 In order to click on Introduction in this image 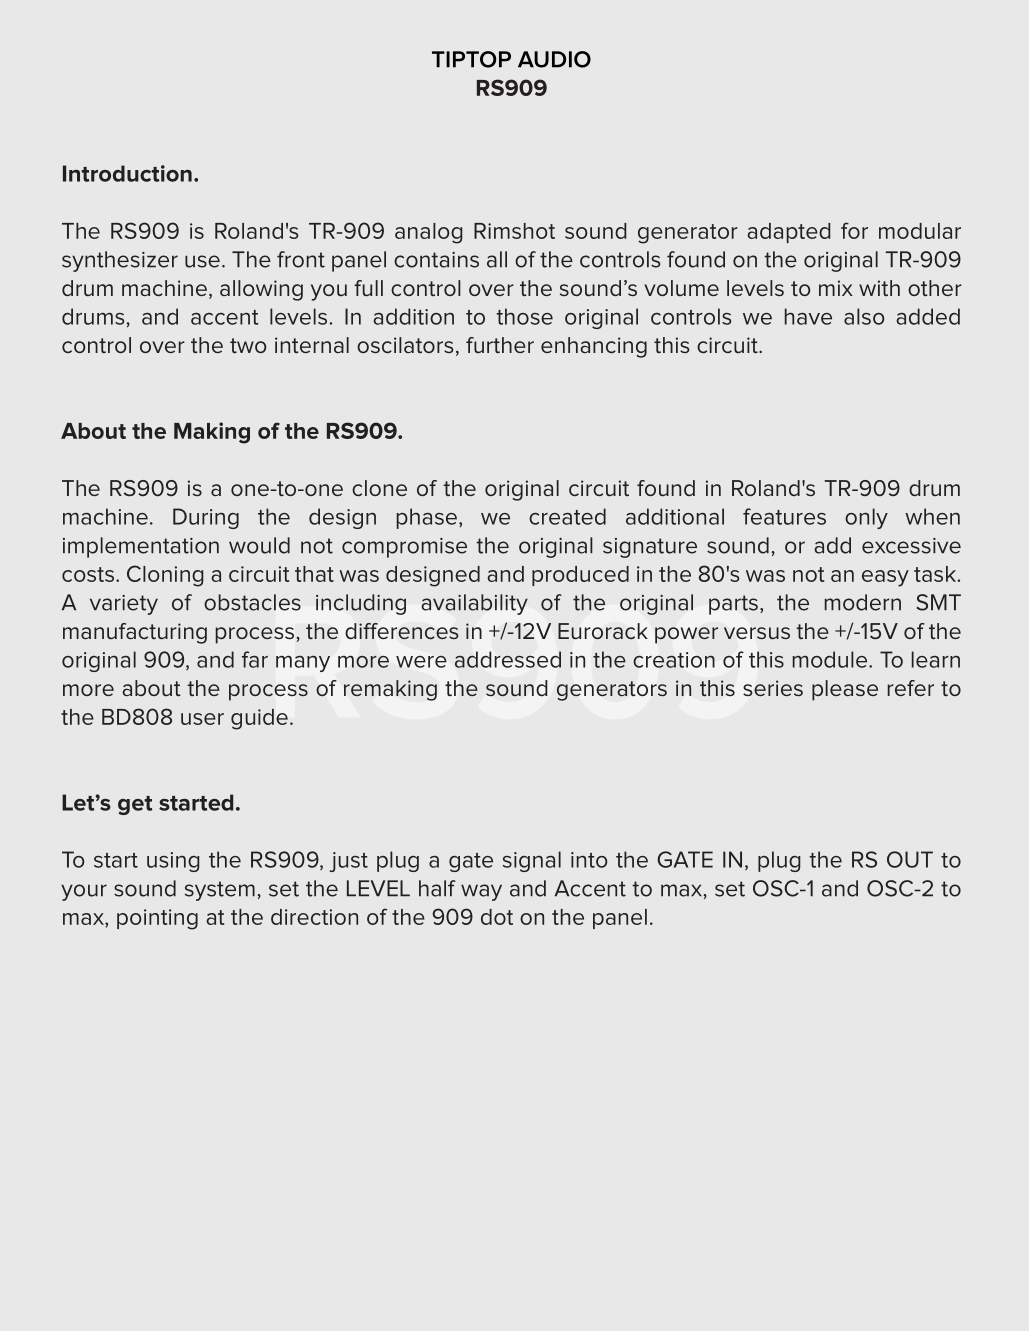, I will do `click(127, 173)`.
